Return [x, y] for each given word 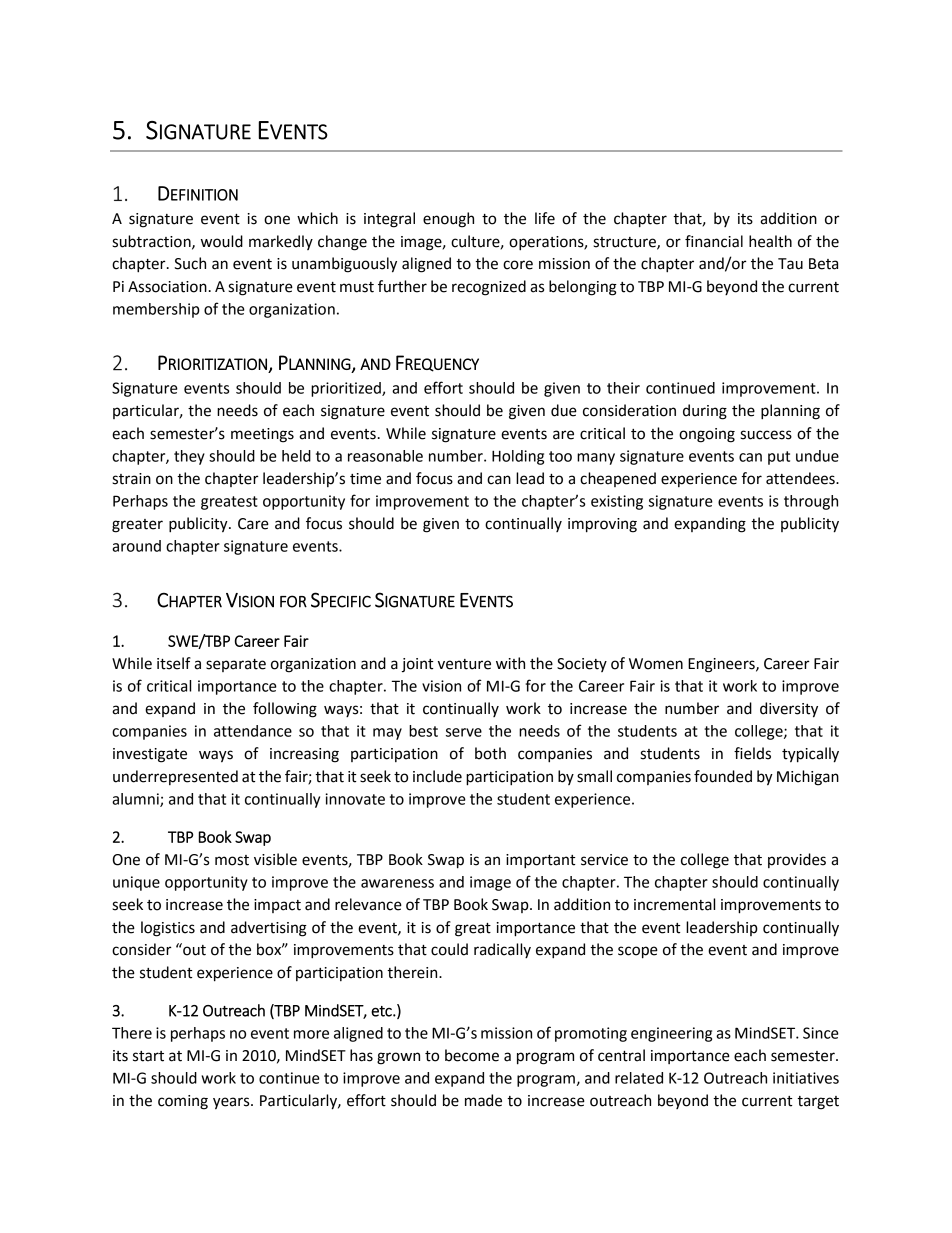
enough [448, 220]
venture [464, 664]
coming [183, 1102]
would [222, 241]
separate [236, 665]
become [472, 1055]
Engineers [722, 665]
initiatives [806, 1078]
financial [714, 241]
